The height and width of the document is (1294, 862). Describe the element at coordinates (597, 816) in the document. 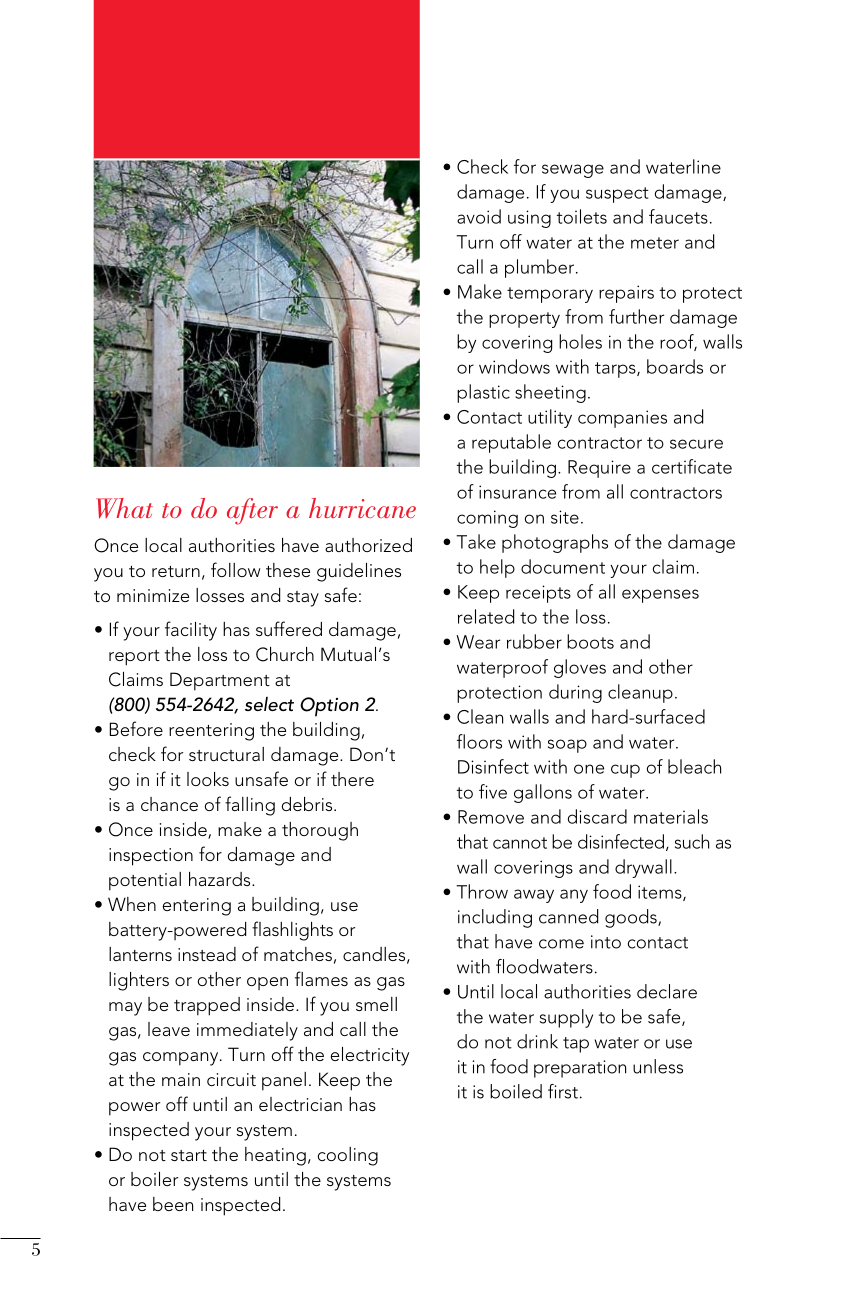

I see `discard` at that location.
